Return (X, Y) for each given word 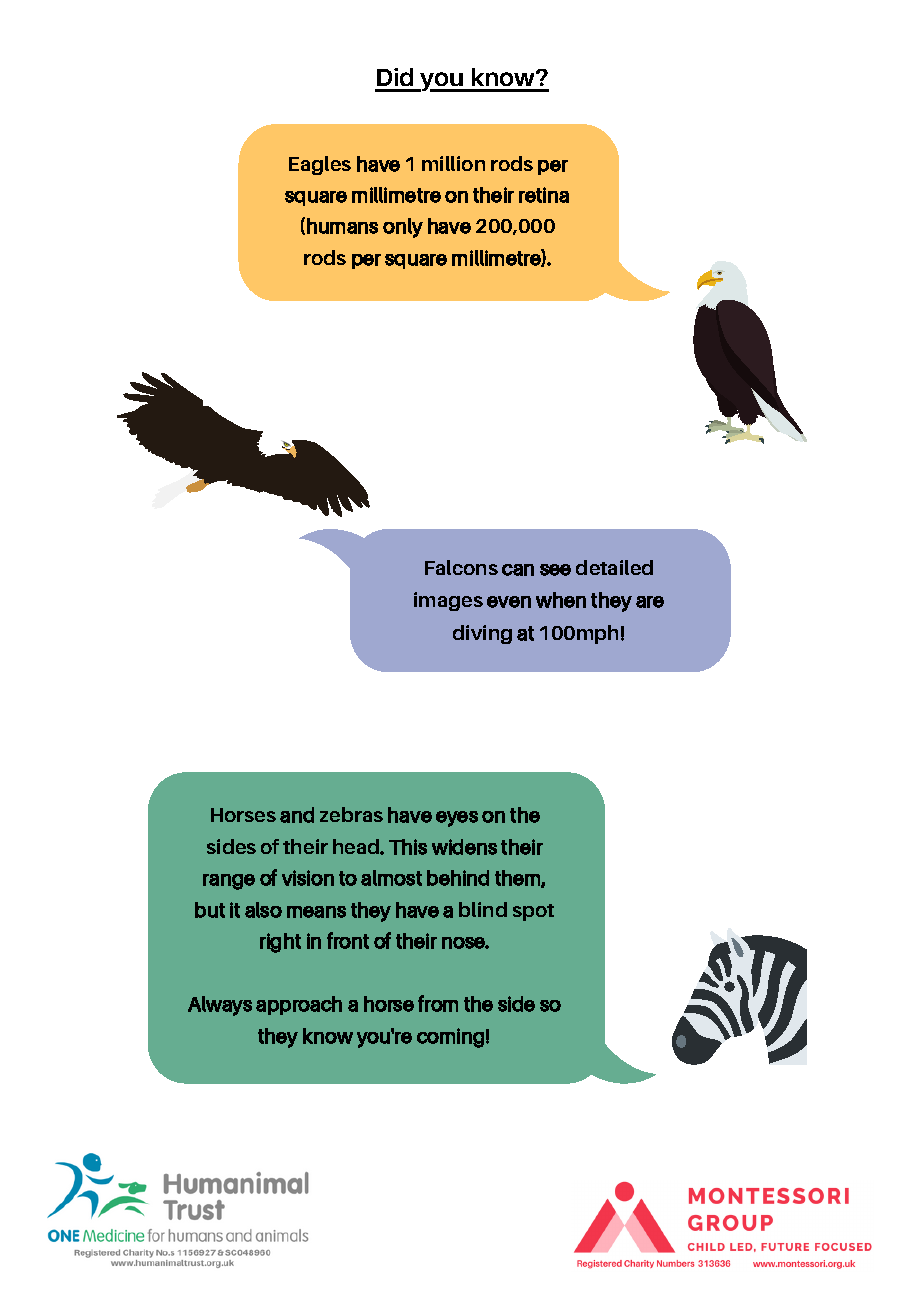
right (280, 943)
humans (342, 226)
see (555, 570)
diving (482, 634)
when (561, 600)
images (448, 601)
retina (544, 195)
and (297, 815)
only (403, 228)
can (518, 570)
